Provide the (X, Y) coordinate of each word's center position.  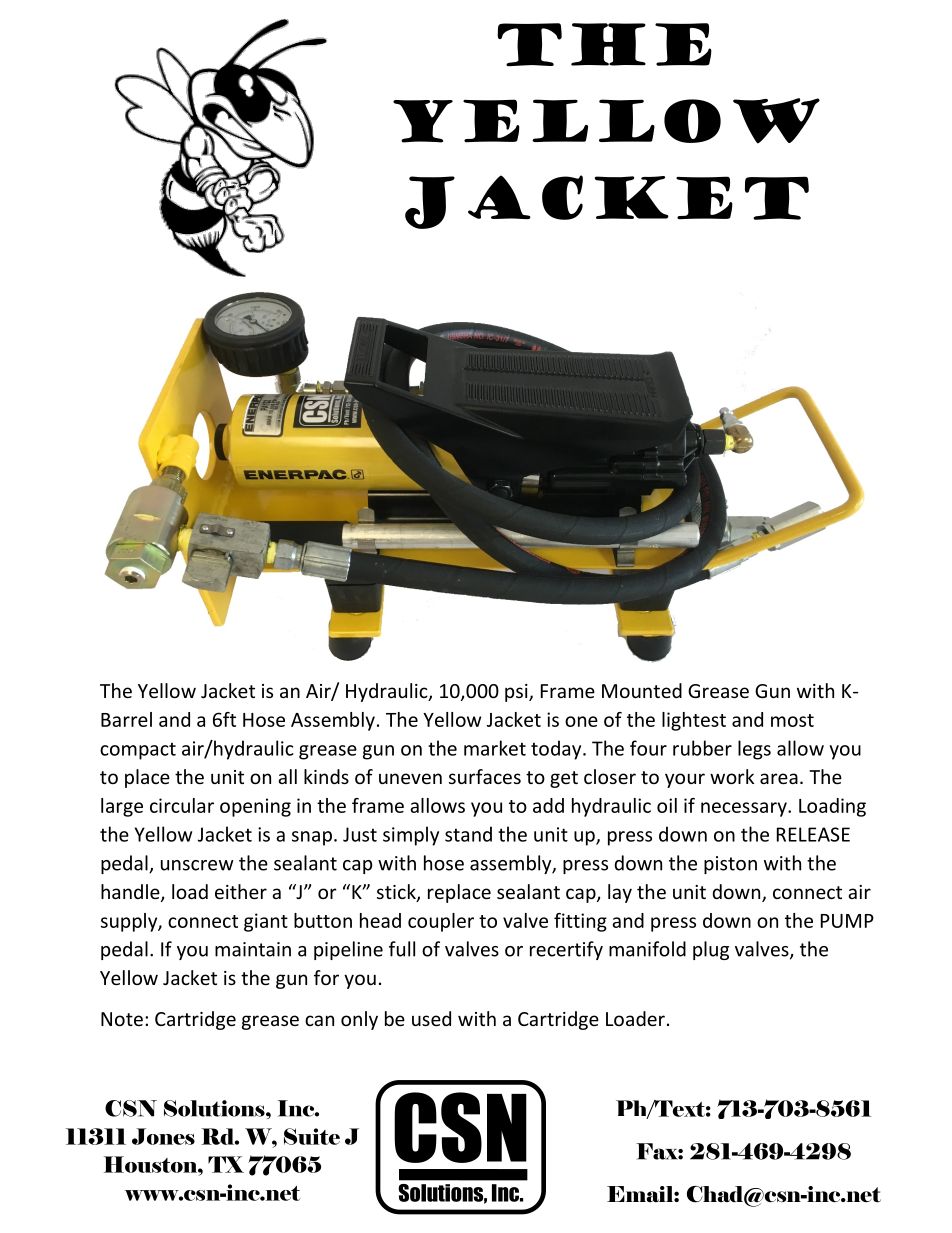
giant (266, 922)
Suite (312, 1136)
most (792, 720)
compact (138, 751)
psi (517, 693)
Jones (163, 1136)
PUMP (847, 921)
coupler (441, 922)
